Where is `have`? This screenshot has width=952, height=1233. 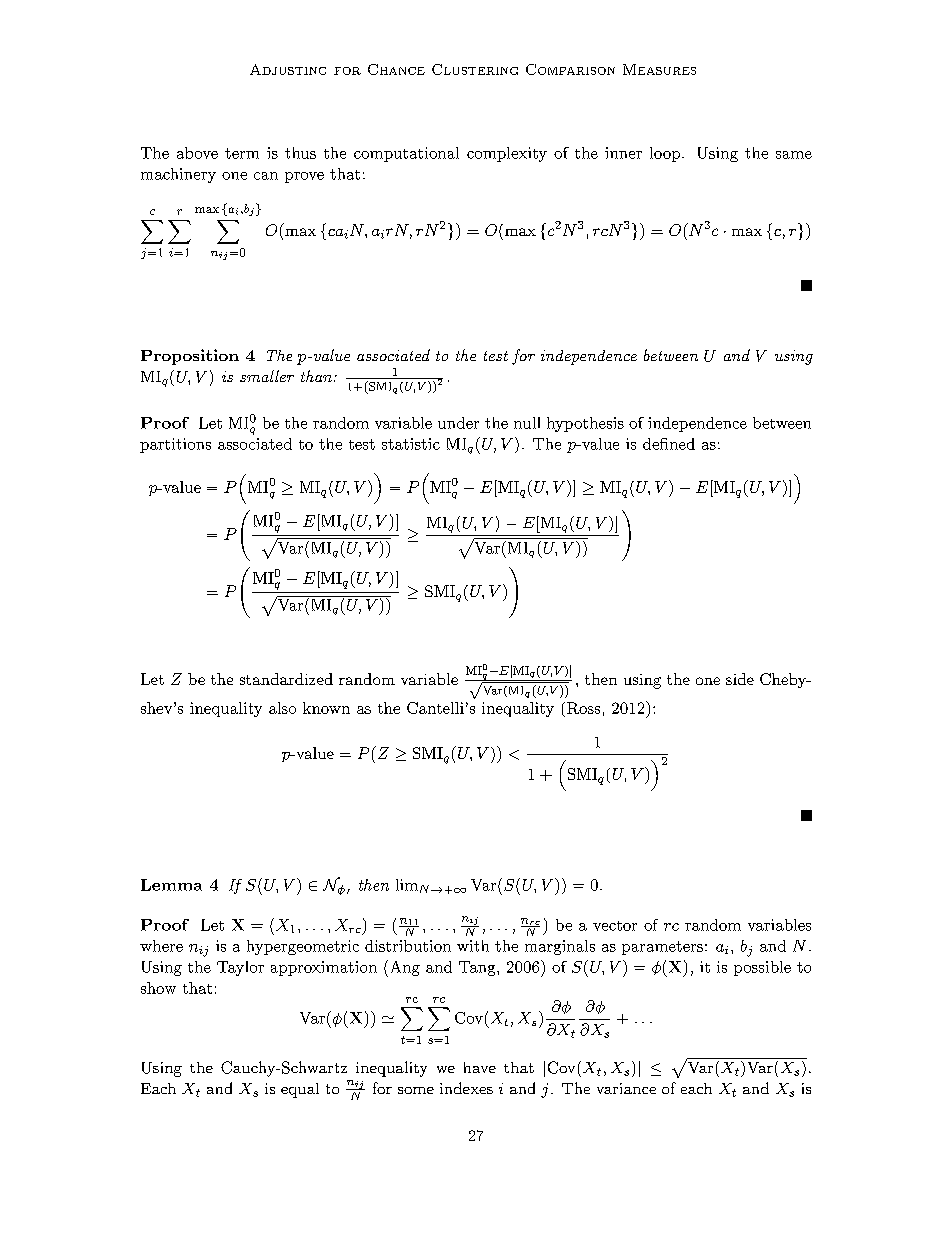
have is located at coordinates (480, 1067).
